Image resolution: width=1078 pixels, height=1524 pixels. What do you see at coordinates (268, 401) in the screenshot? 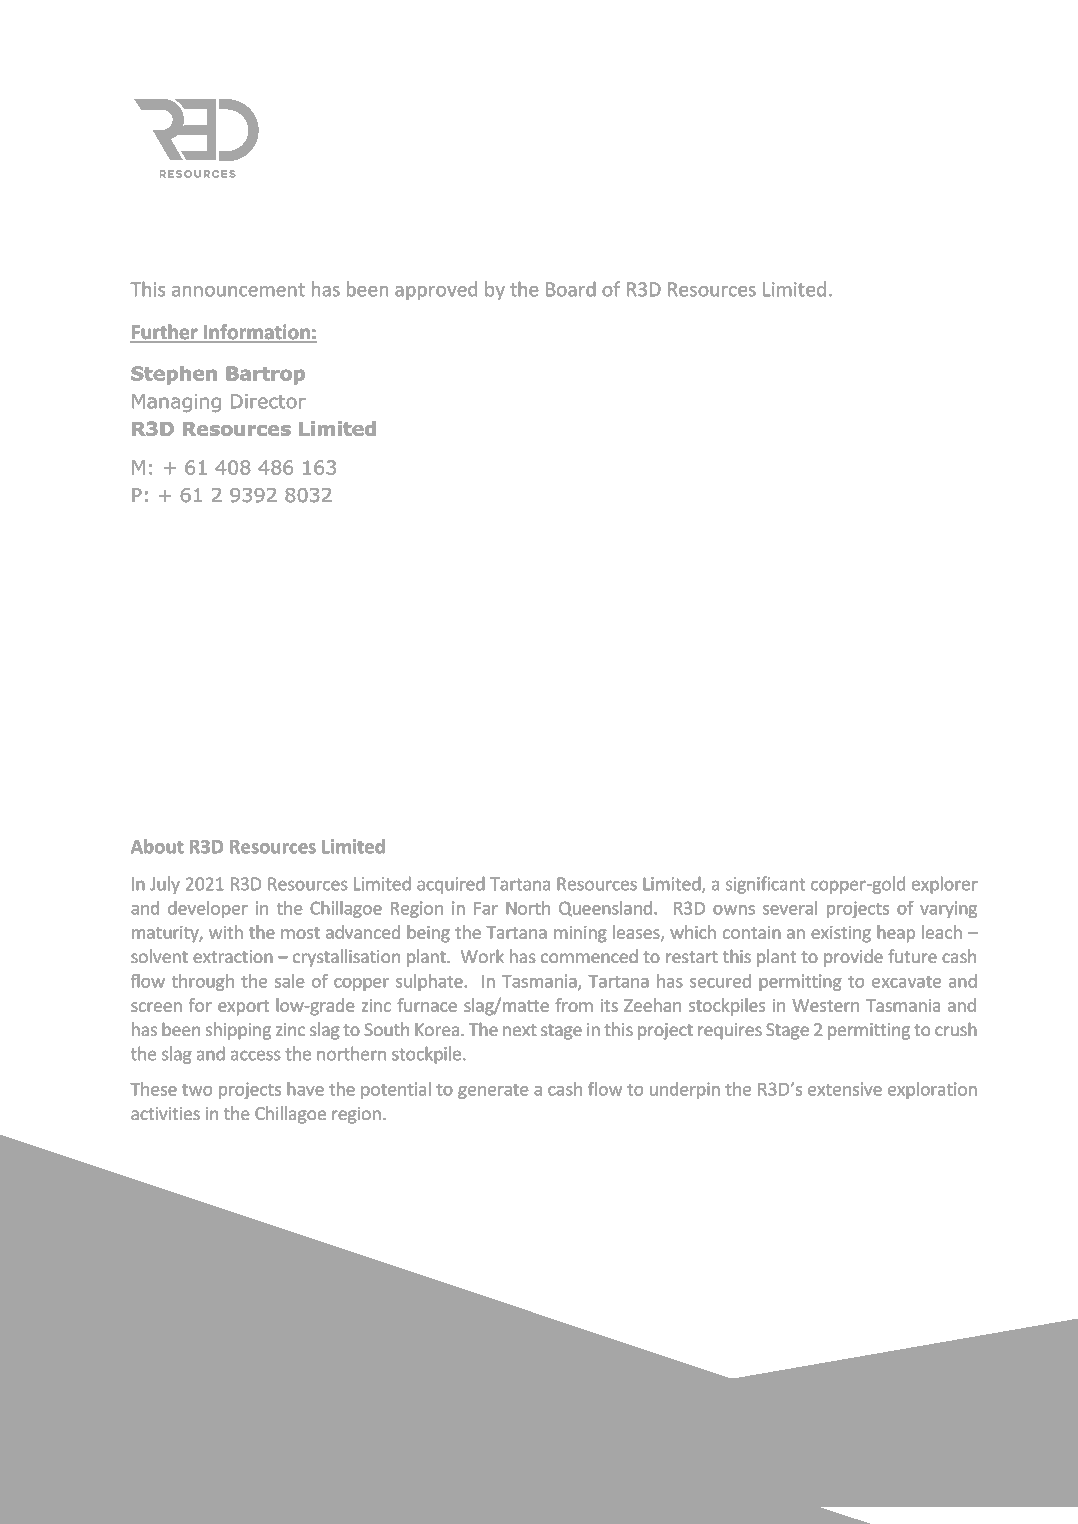
I see `Director` at bounding box center [268, 401].
